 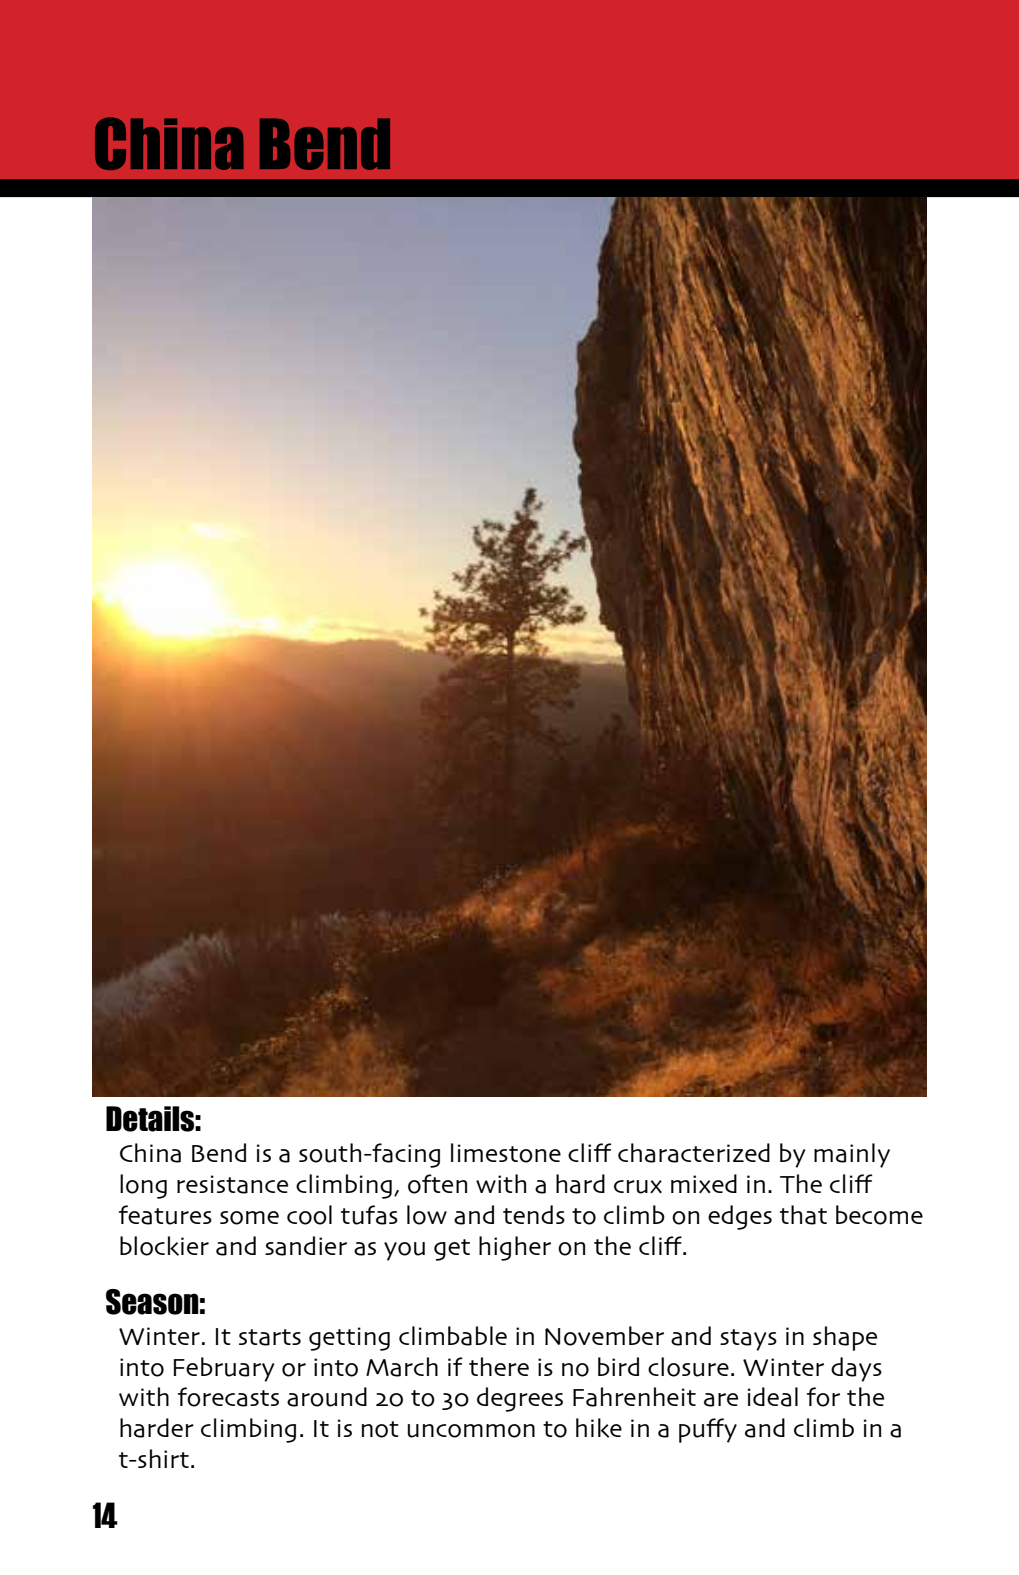 What do you see at coordinates (249, 1218) in the screenshot?
I see `some` at bounding box center [249, 1218].
